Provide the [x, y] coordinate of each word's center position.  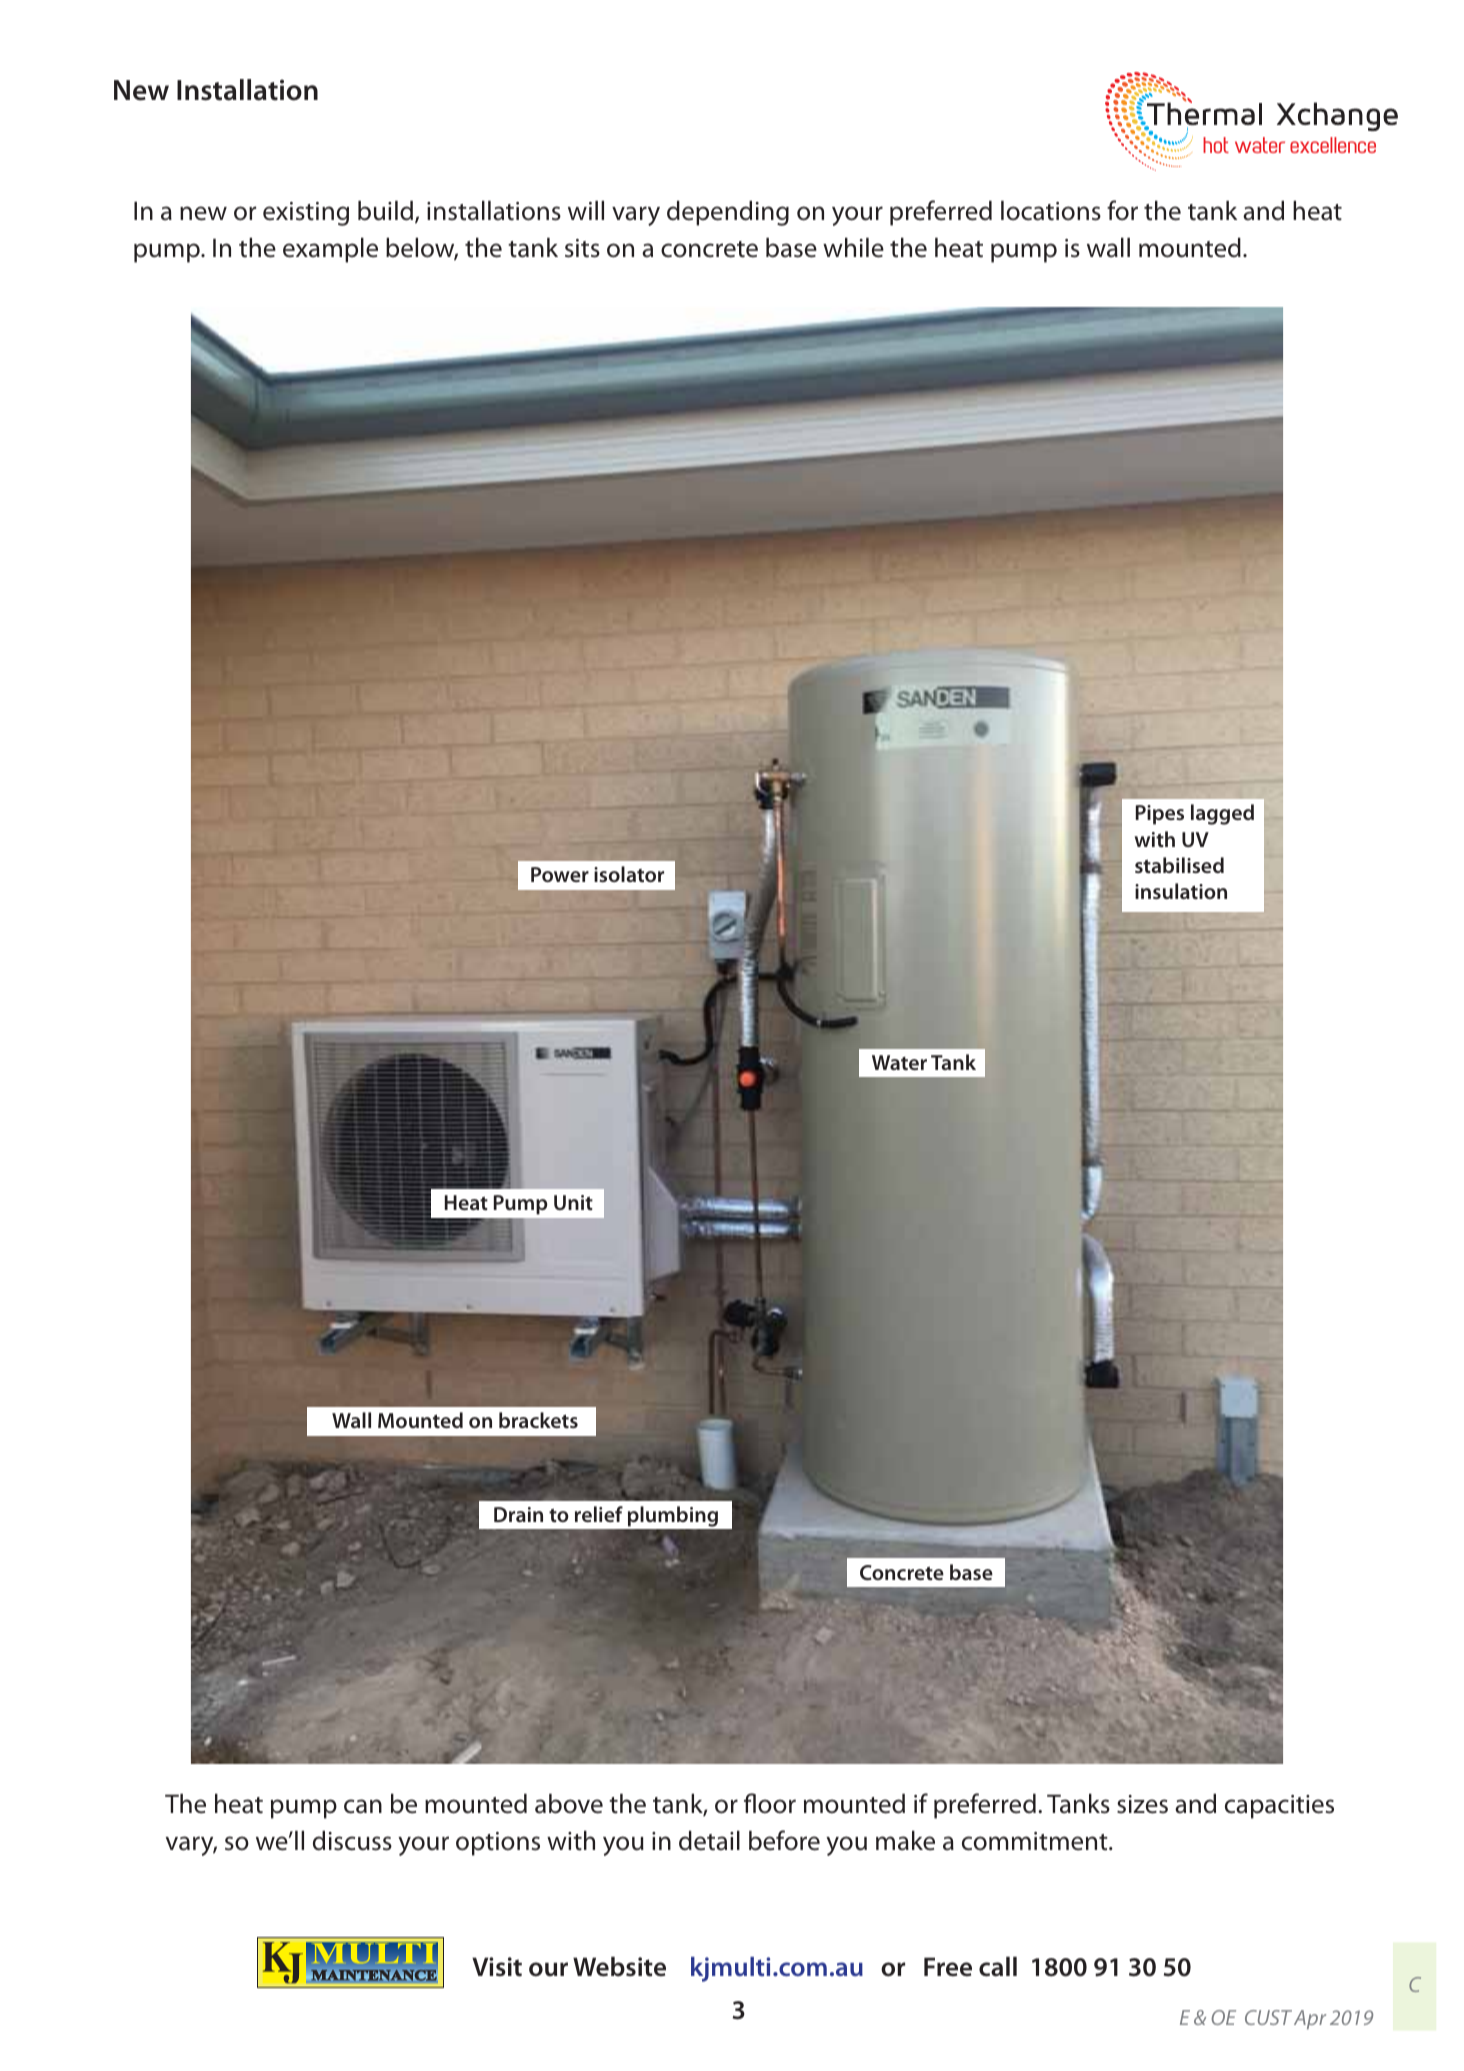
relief [599, 1514]
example [330, 250]
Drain [518, 1514]
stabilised [1179, 865]
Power [560, 874]
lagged [1222, 814]
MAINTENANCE [374, 1975]
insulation [1181, 891]
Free [948, 1967]
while [853, 248]
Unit [573, 1202]
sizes [1142, 1804]
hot [1216, 145]
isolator [629, 874]
